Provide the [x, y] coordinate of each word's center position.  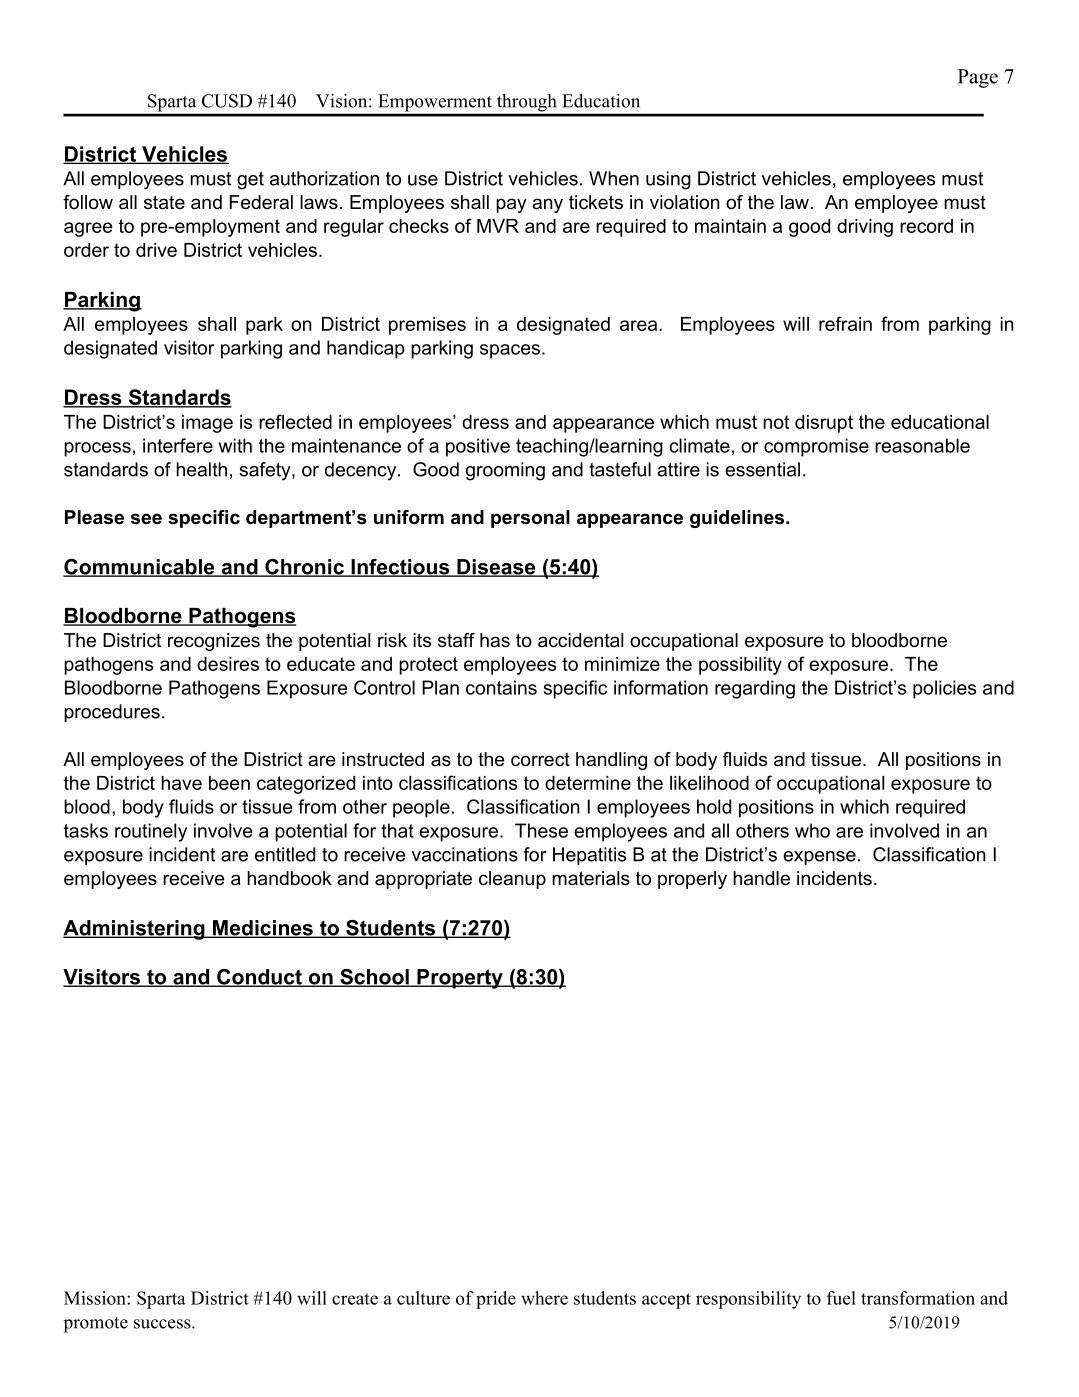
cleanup [512, 880]
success [163, 1324]
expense [819, 858]
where [544, 1298]
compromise [816, 447]
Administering [135, 930]
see [146, 519]
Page [978, 78]
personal [530, 519]
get [250, 181]
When [614, 178]
